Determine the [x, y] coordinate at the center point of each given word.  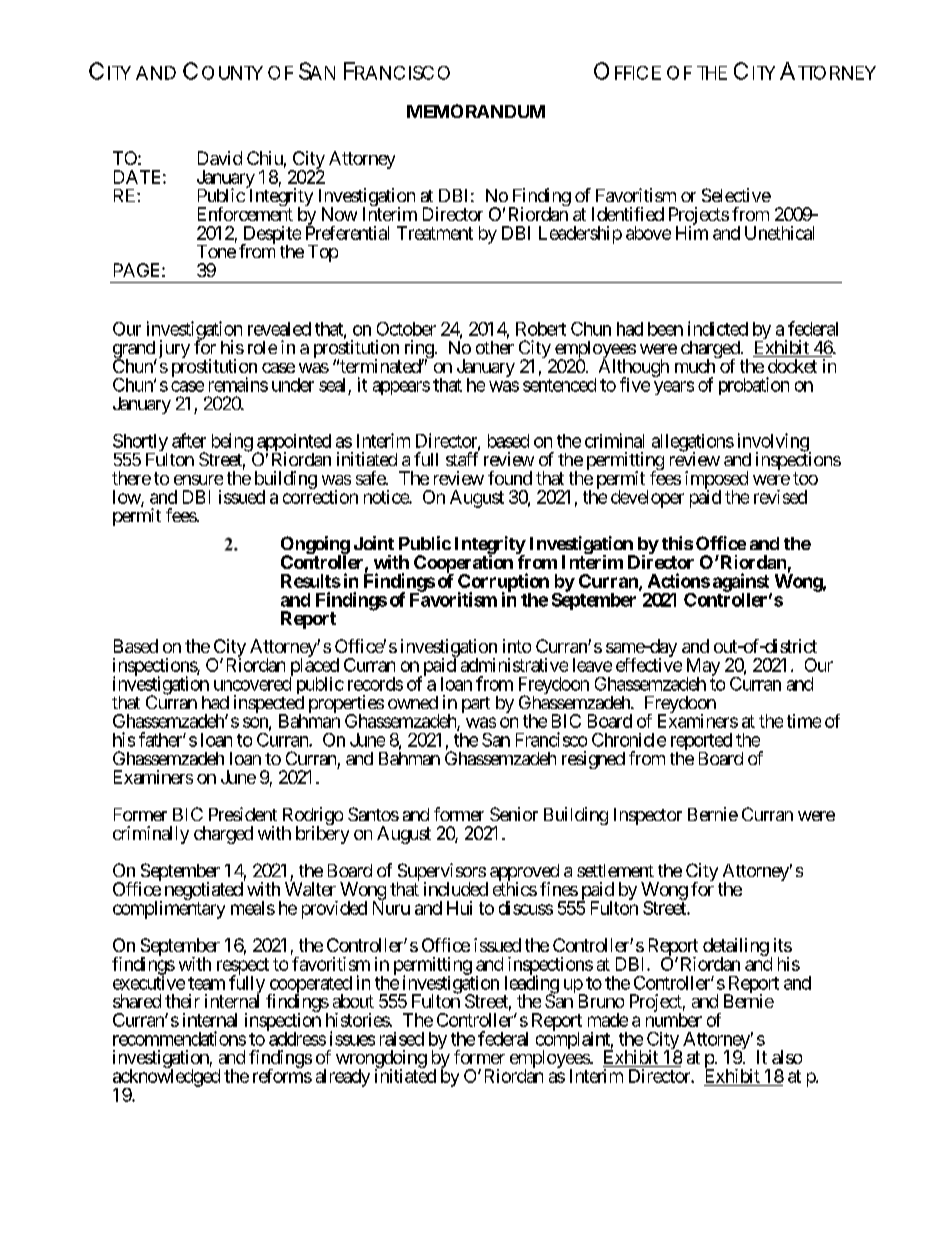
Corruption [503, 583]
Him [692, 232]
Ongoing [315, 546]
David [220, 158]
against [742, 583]
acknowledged [166, 1079]
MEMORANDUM [476, 111]
